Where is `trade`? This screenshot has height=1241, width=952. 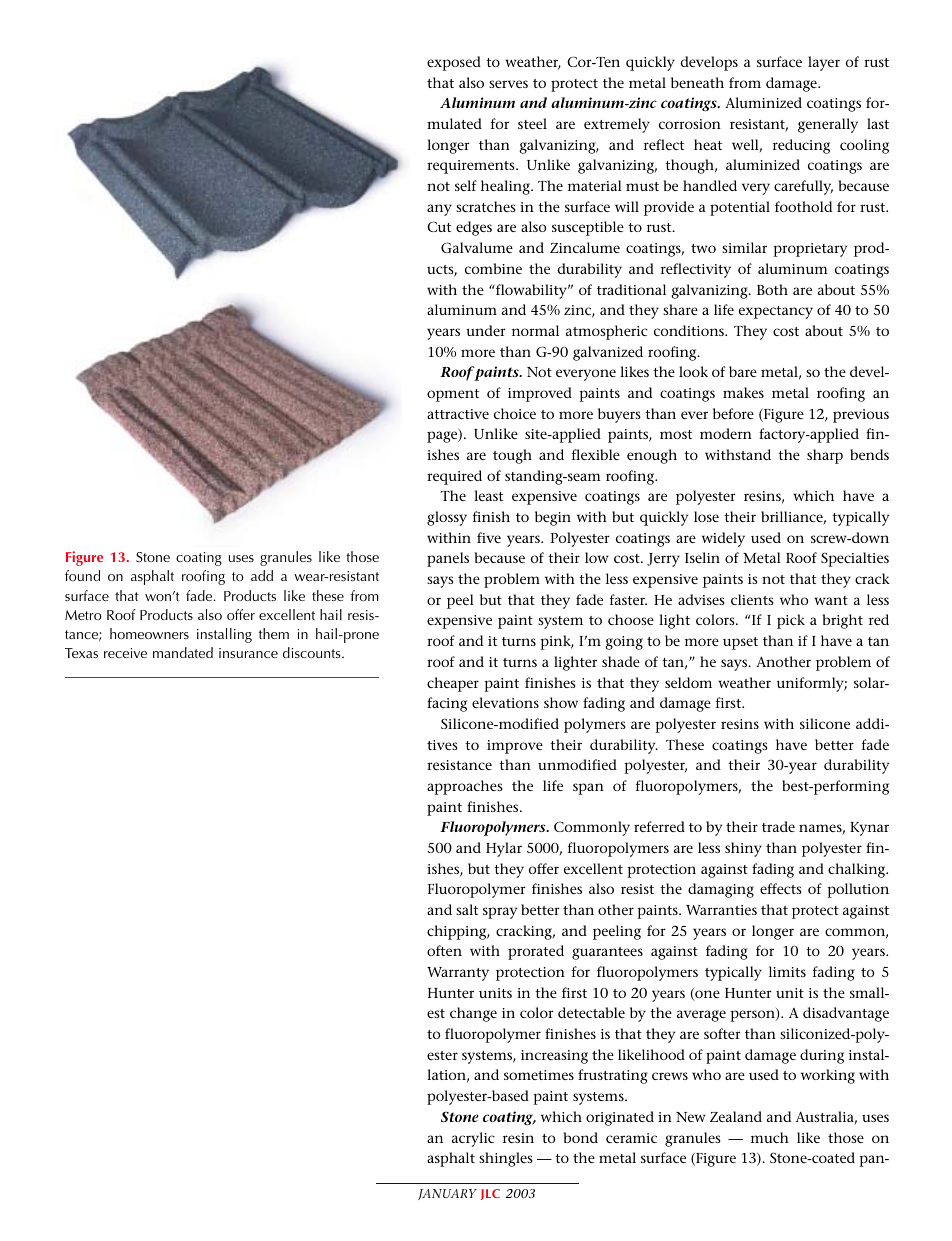
trade is located at coordinates (778, 826).
